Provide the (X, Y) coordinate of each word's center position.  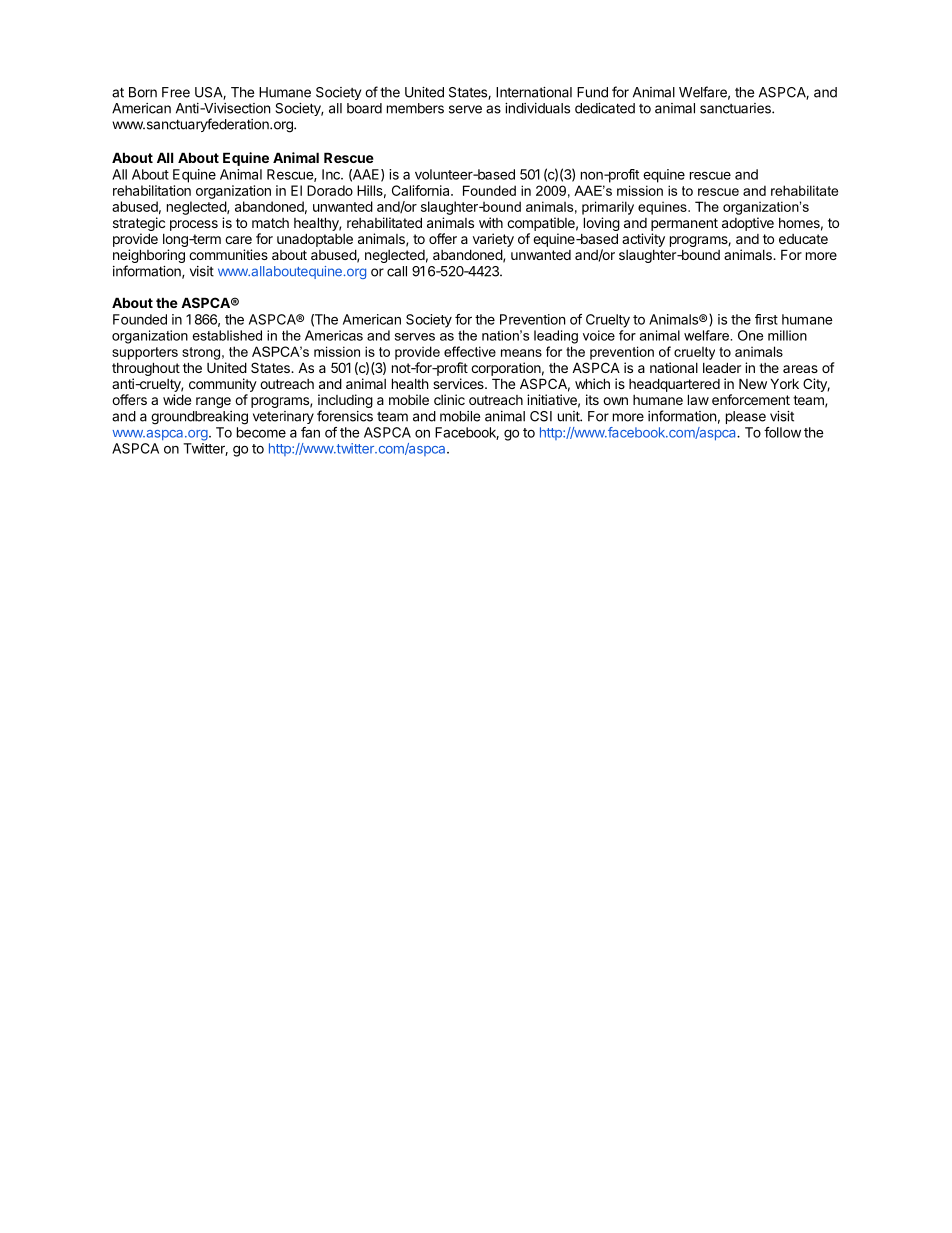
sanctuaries (736, 108)
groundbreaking (199, 418)
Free (176, 92)
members (415, 108)
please (746, 417)
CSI (541, 416)
